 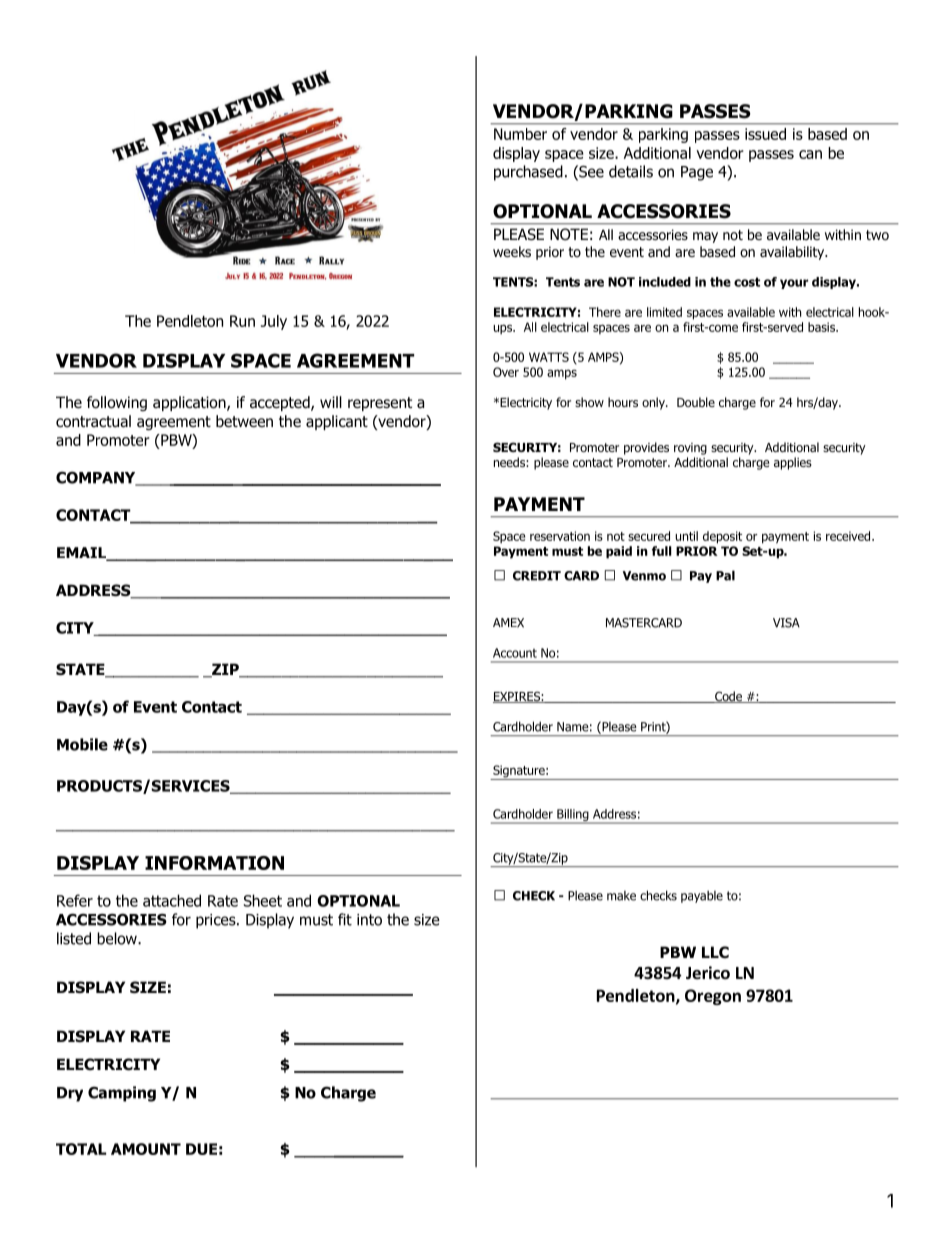 I want to click on issued, so click(x=765, y=134).
